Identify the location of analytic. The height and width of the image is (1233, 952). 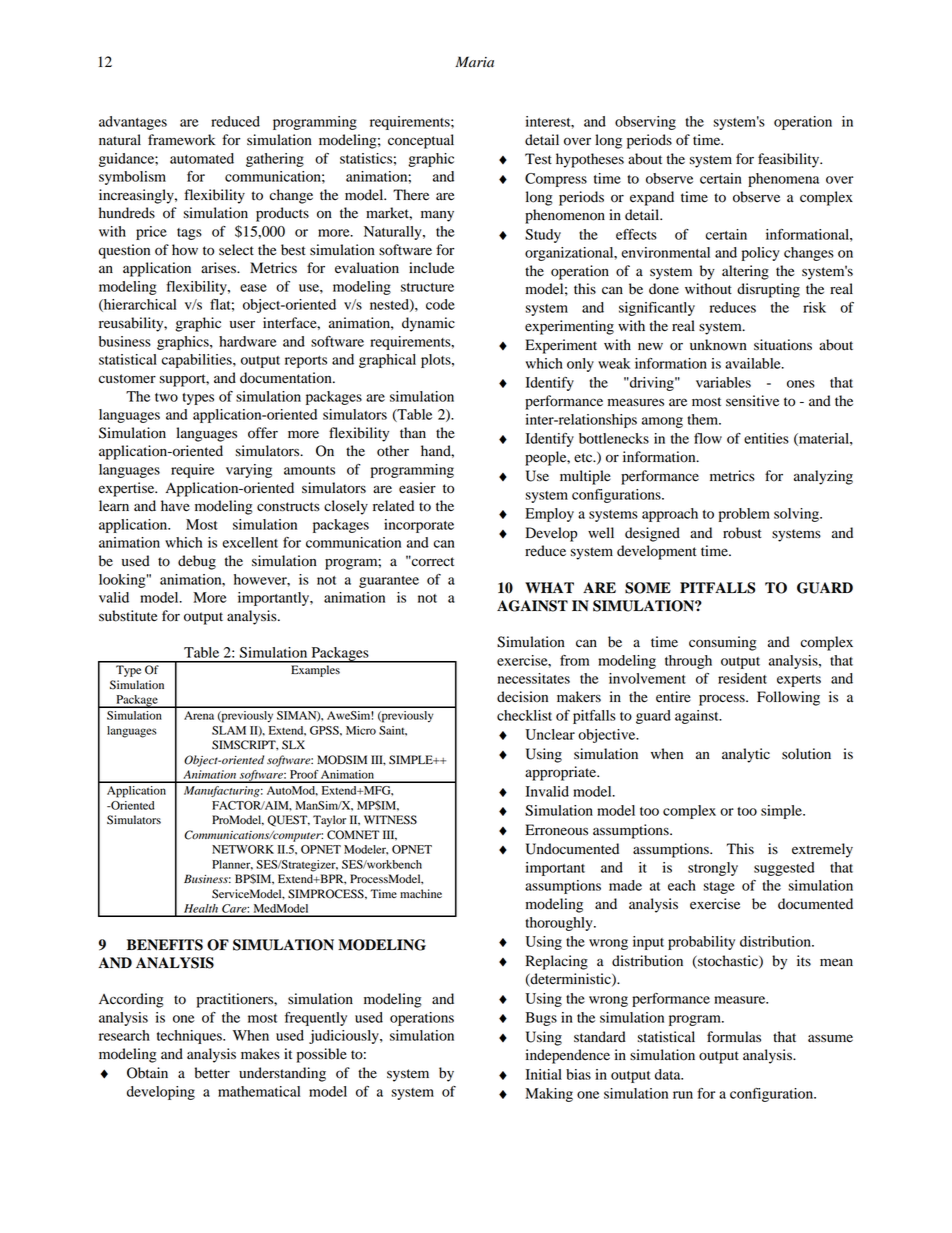
(746, 755).
